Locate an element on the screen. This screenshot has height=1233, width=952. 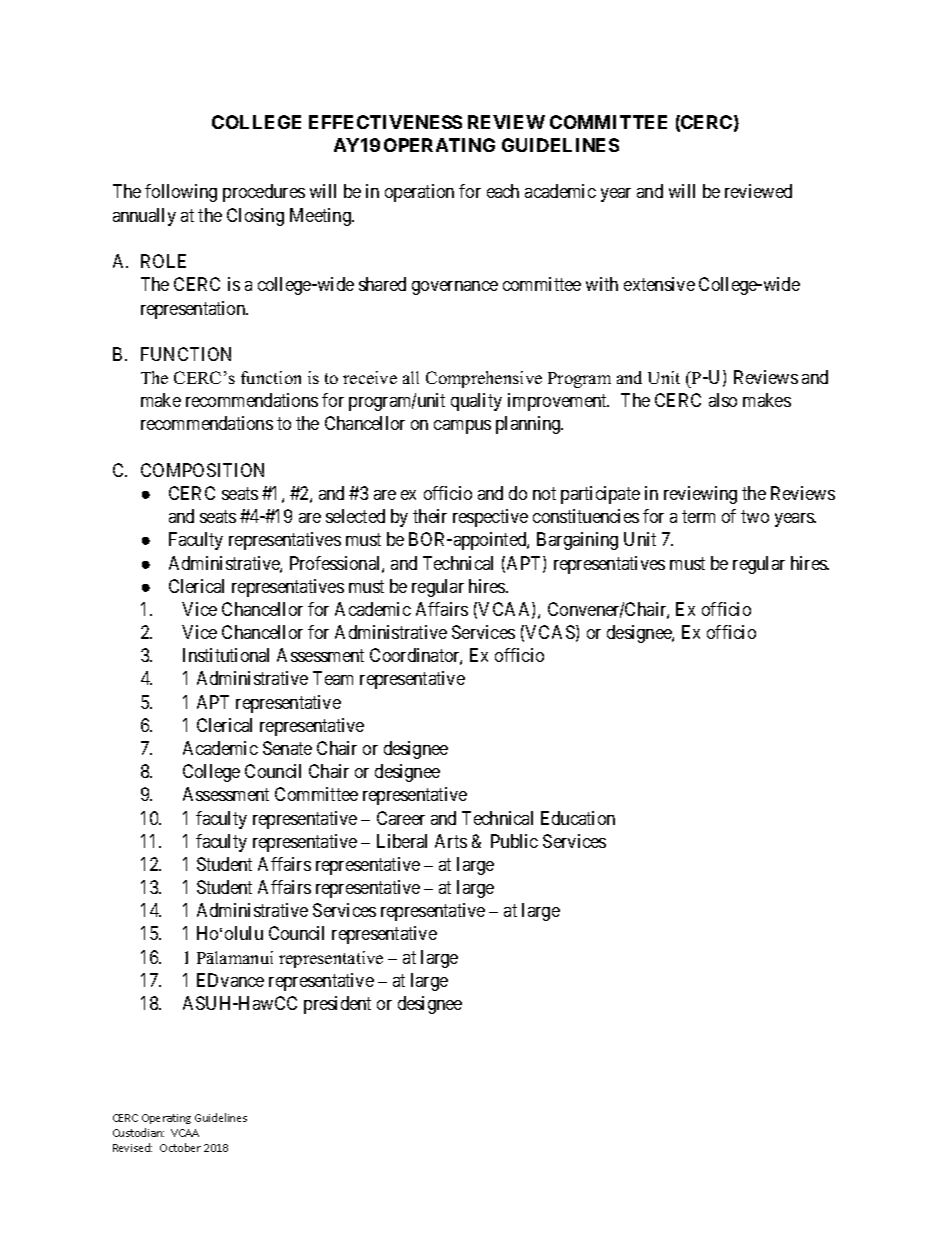
extensive is located at coordinates (659, 284).
